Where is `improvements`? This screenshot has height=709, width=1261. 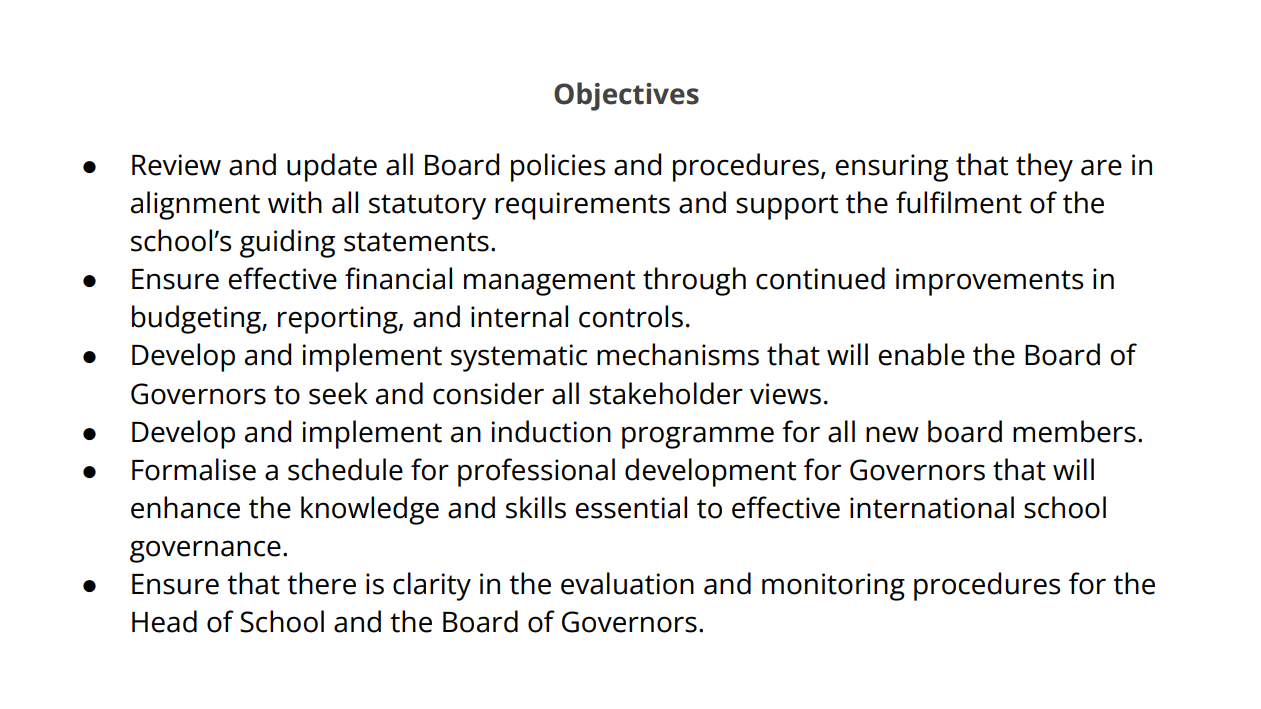
improvements is located at coordinates (989, 282).
